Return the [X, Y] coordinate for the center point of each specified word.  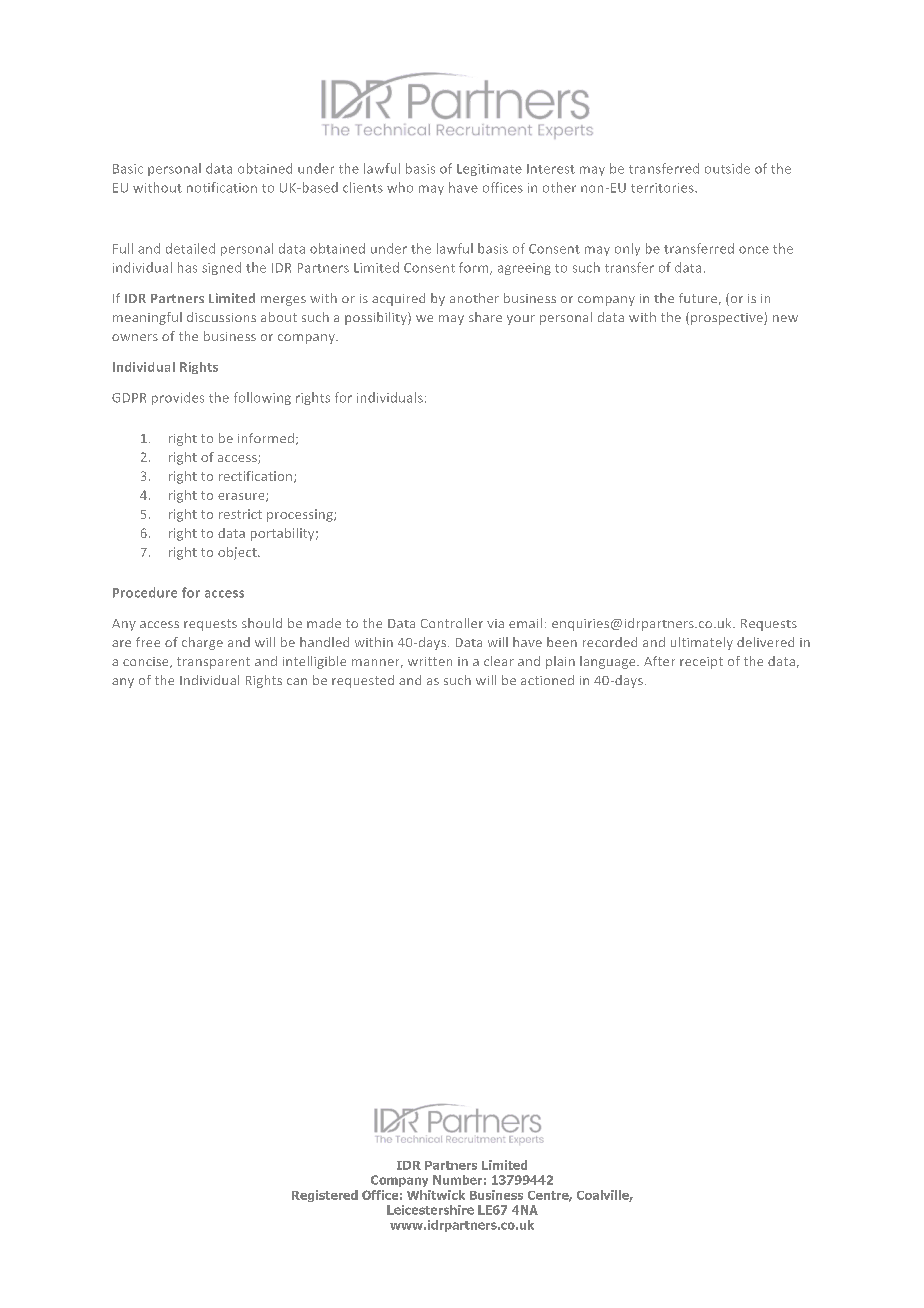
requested [363, 681]
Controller [452, 623]
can [297, 681]
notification [222, 187]
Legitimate [489, 170]
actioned [547, 680]
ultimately [702, 643]
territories [663, 188]
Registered [325, 1196]
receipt [701, 663]
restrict [240, 514]
